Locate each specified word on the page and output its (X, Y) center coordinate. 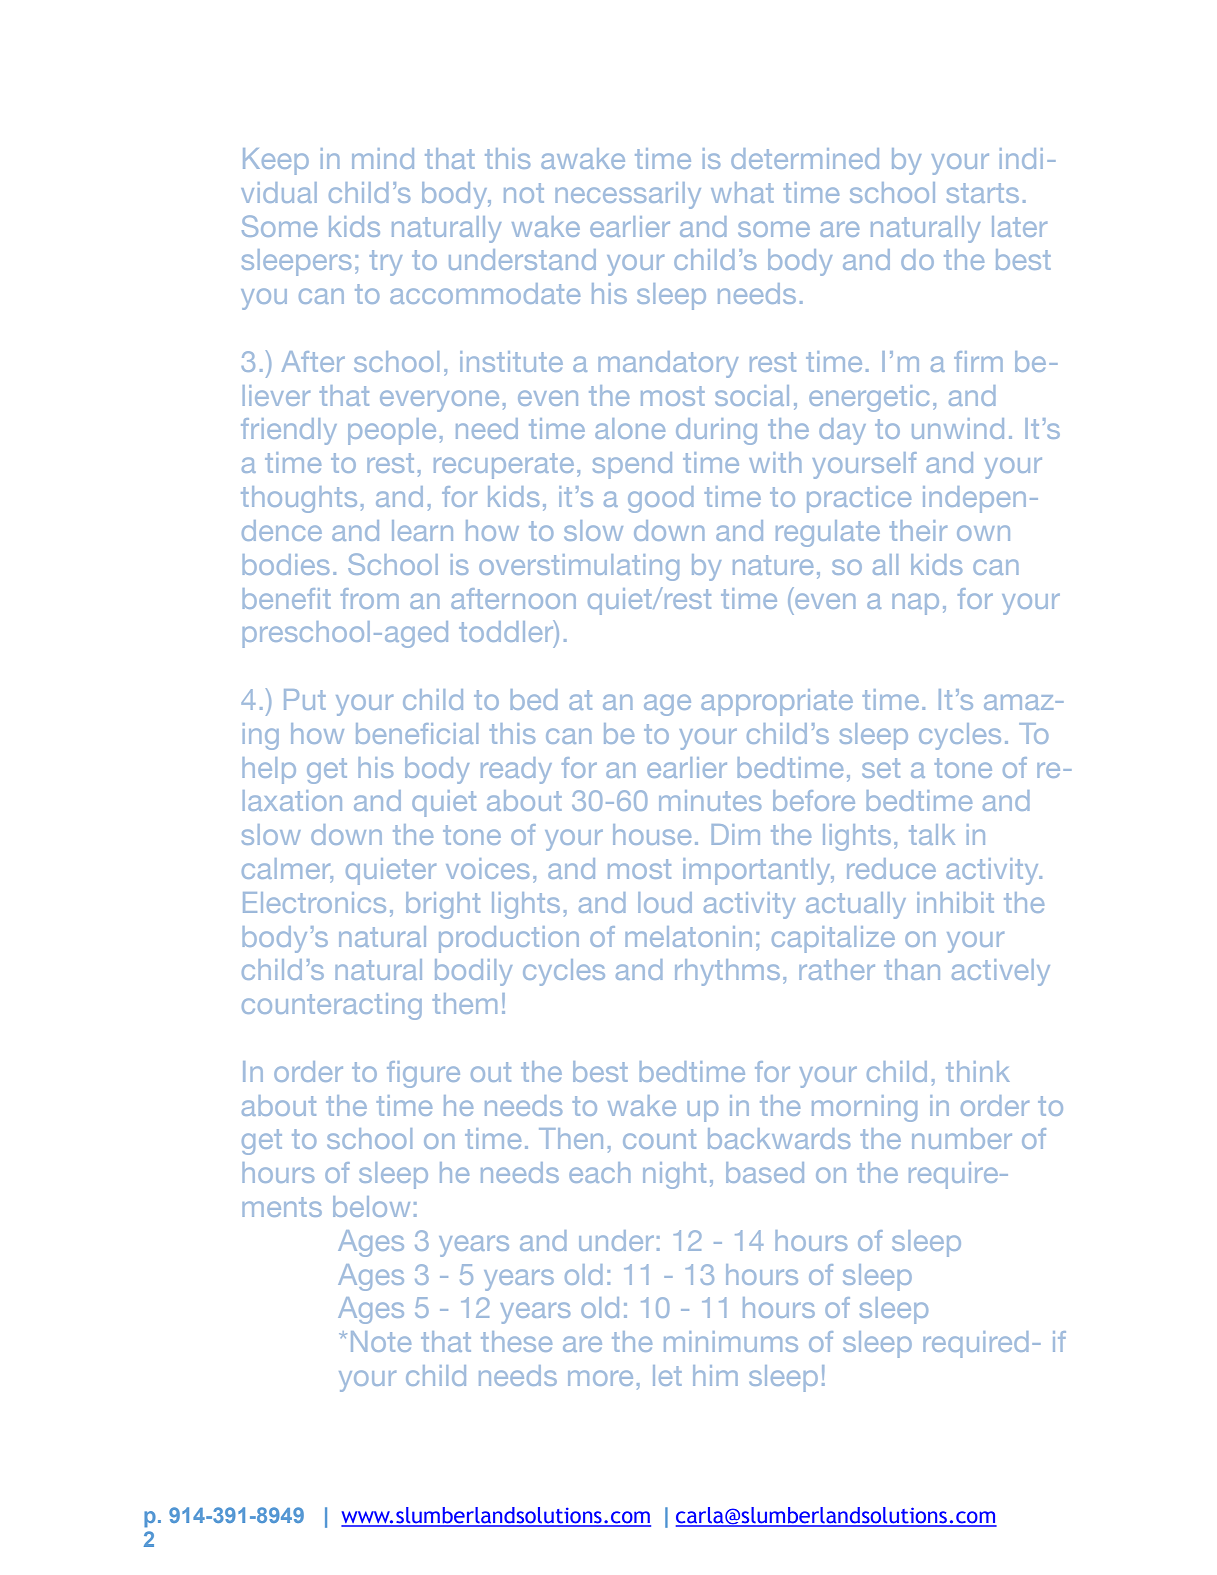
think (977, 1071)
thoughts (299, 499)
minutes (710, 800)
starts (983, 193)
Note (381, 1341)
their (918, 530)
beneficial (417, 733)
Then (571, 1138)
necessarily (628, 195)
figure (423, 1074)
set (881, 768)
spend (632, 465)
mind (383, 158)
